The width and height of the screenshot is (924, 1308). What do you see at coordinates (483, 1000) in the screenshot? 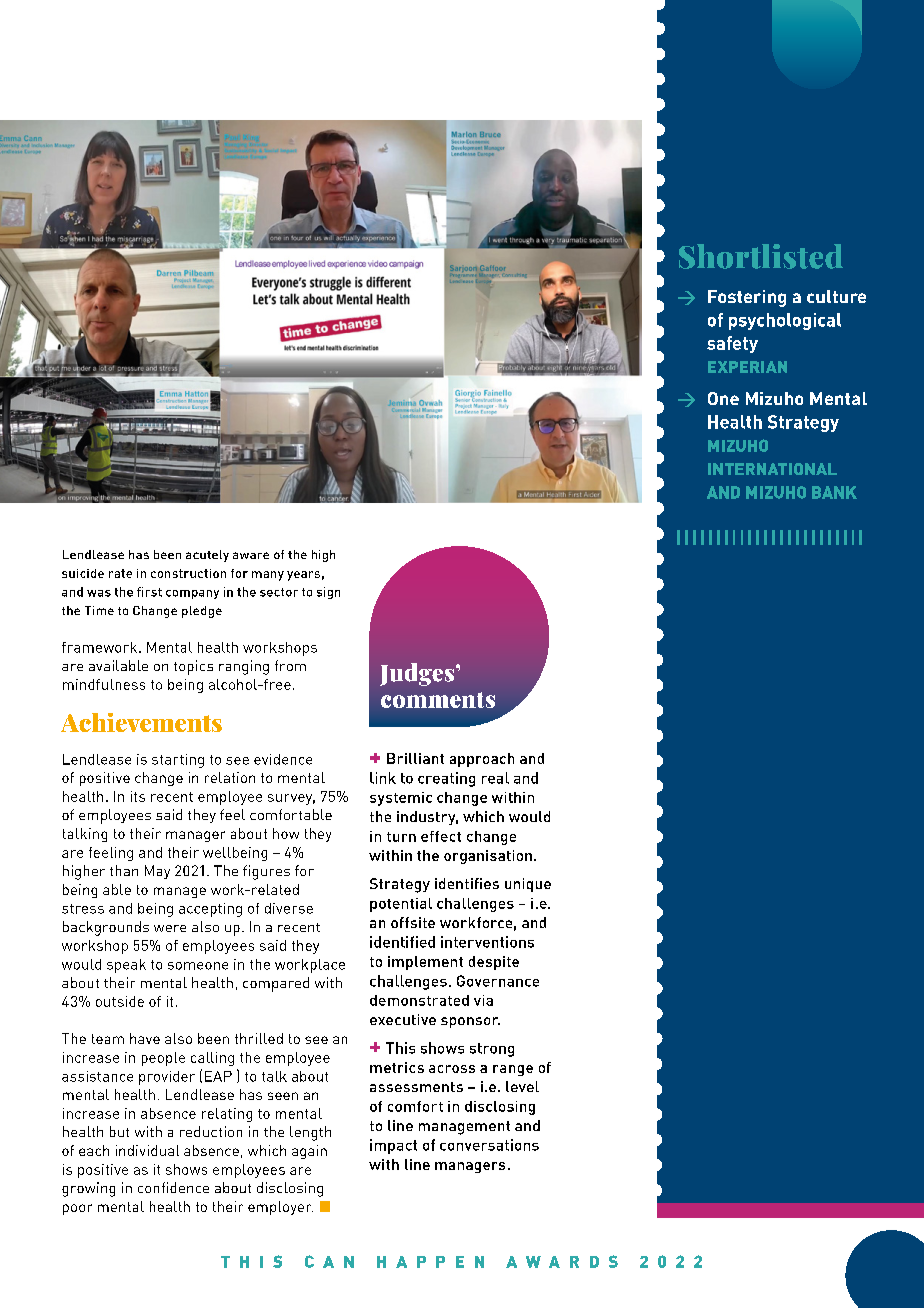
I see `via` at bounding box center [483, 1000].
